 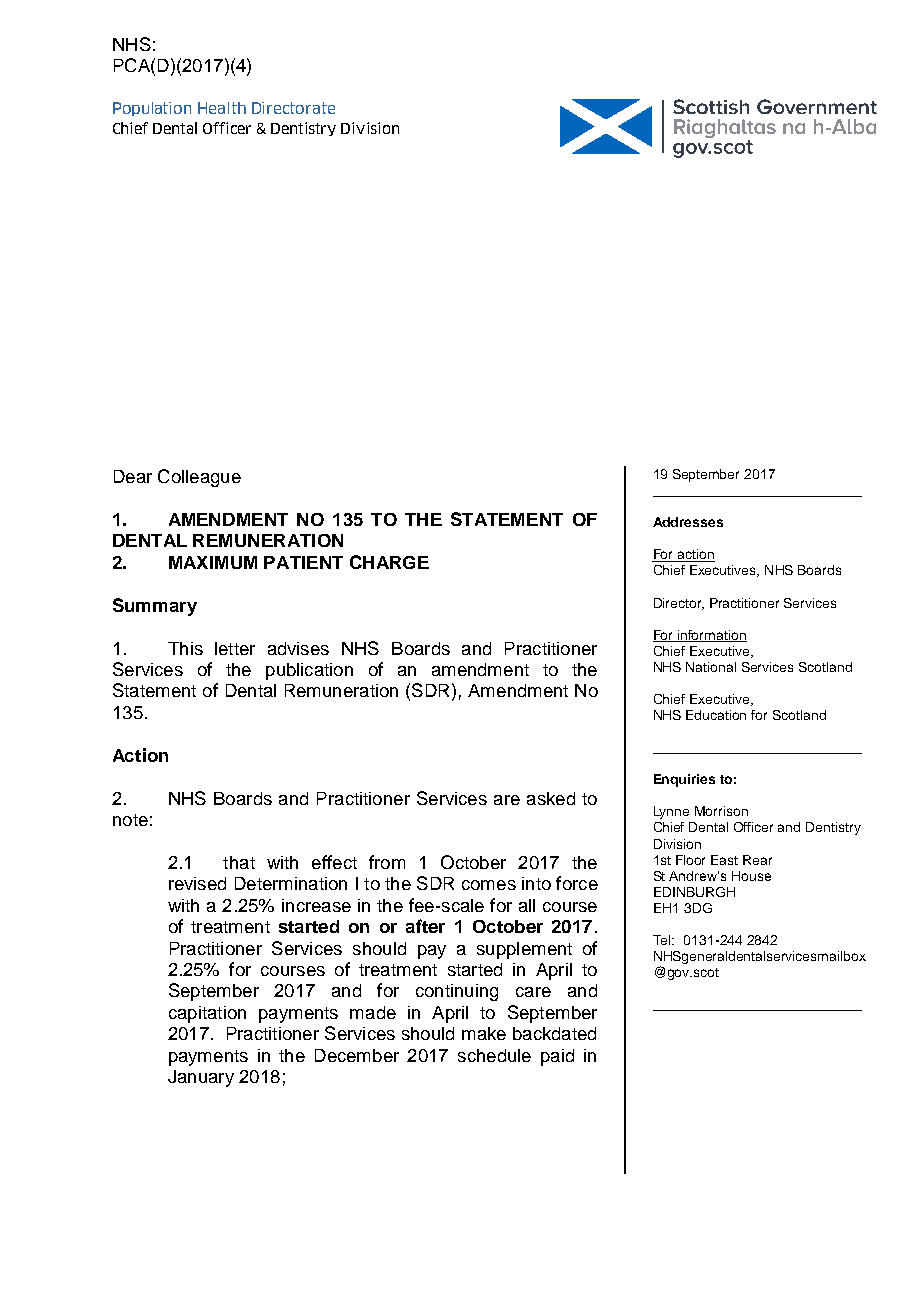 I want to click on Addresses, so click(x=688, y=522).
